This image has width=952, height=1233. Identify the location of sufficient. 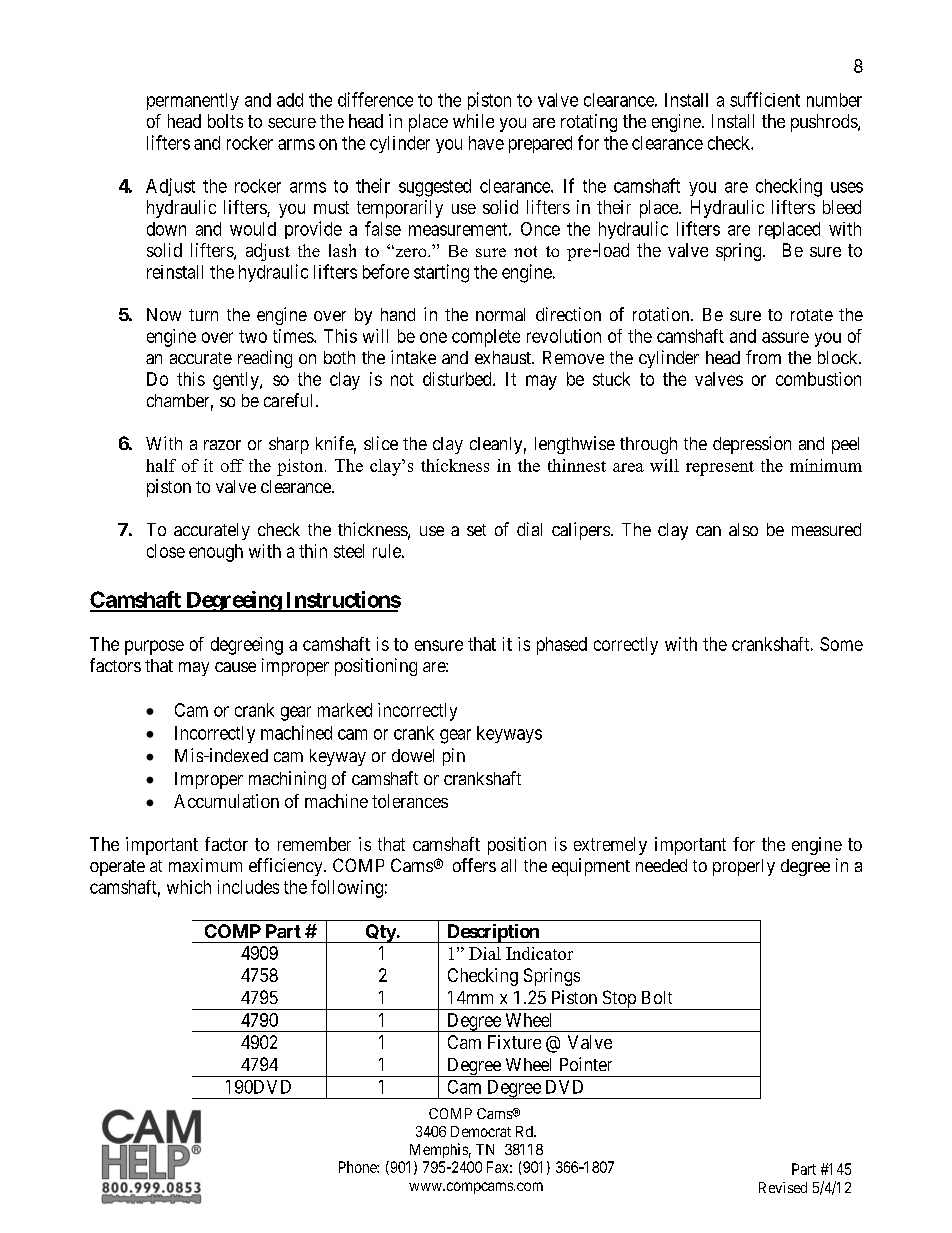
(765, 99).
